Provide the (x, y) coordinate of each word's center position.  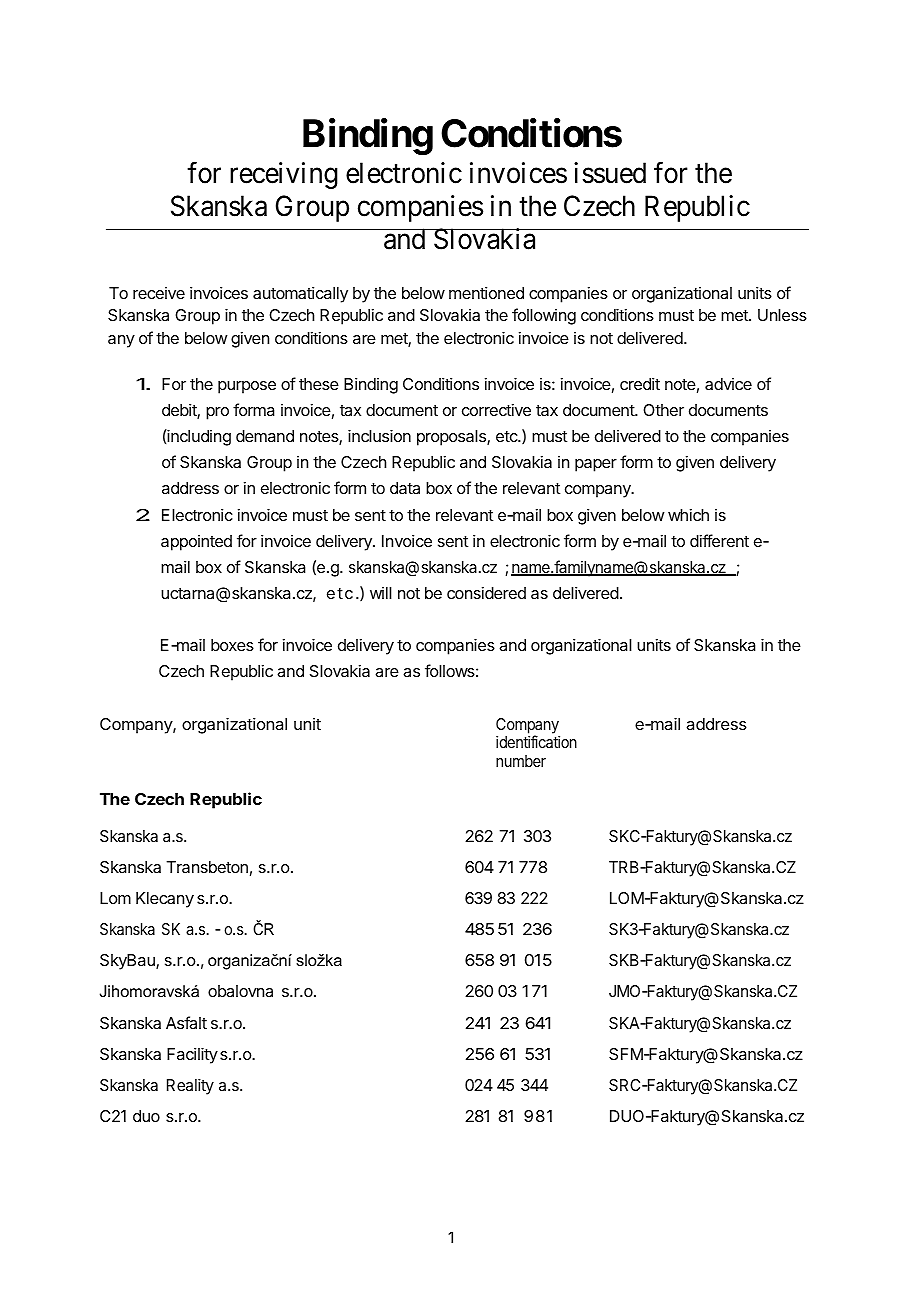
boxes (232, 645)
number (521, 761)
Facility (192, 1055)
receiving (284, 175)
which (688, 514)
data (405, 488)
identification (536, 741)
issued (610, 173)
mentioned (486, 292)
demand (265, 436)
